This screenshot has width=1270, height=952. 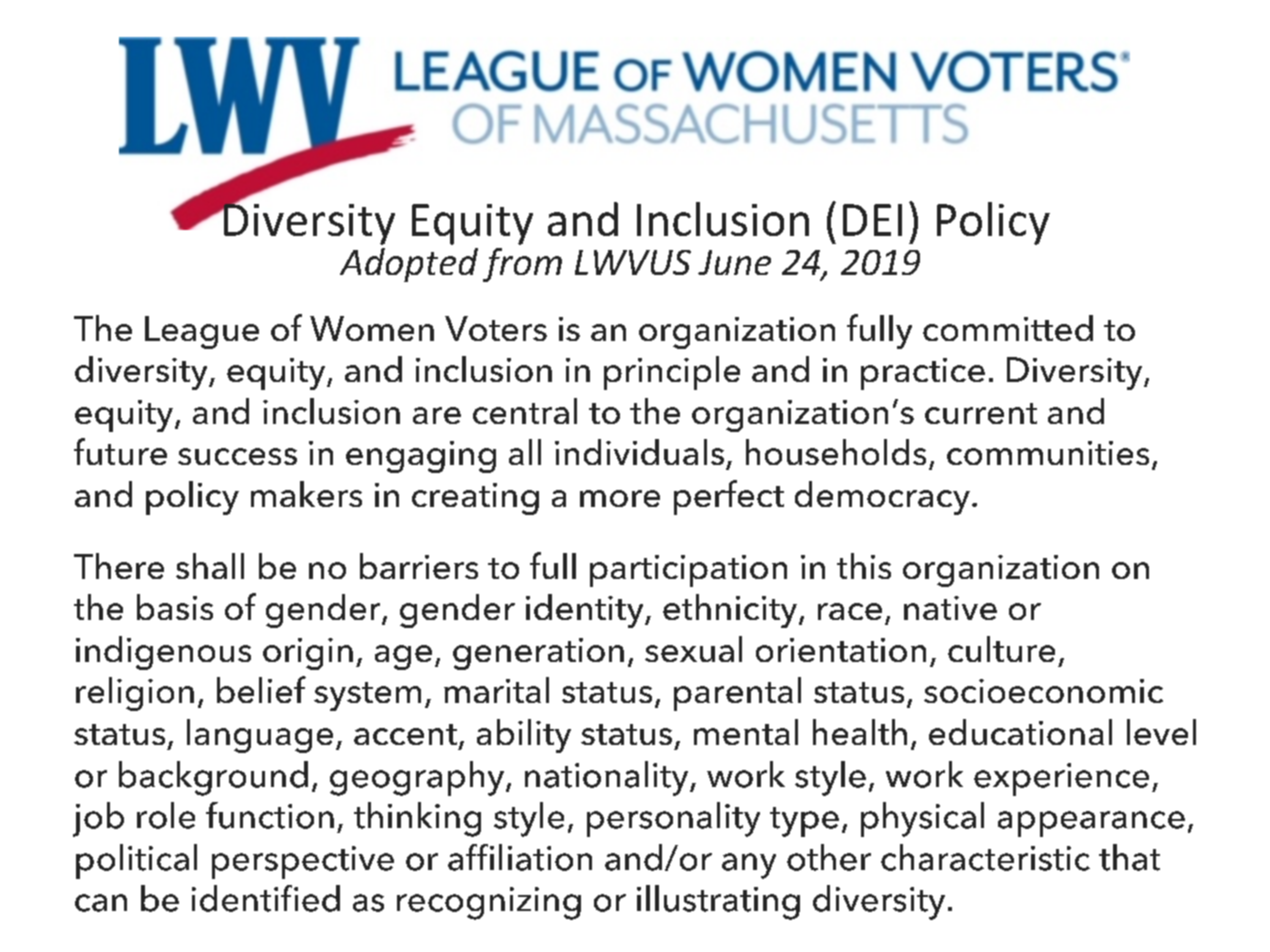 I want to click on League, so click(x=202, y=332).
